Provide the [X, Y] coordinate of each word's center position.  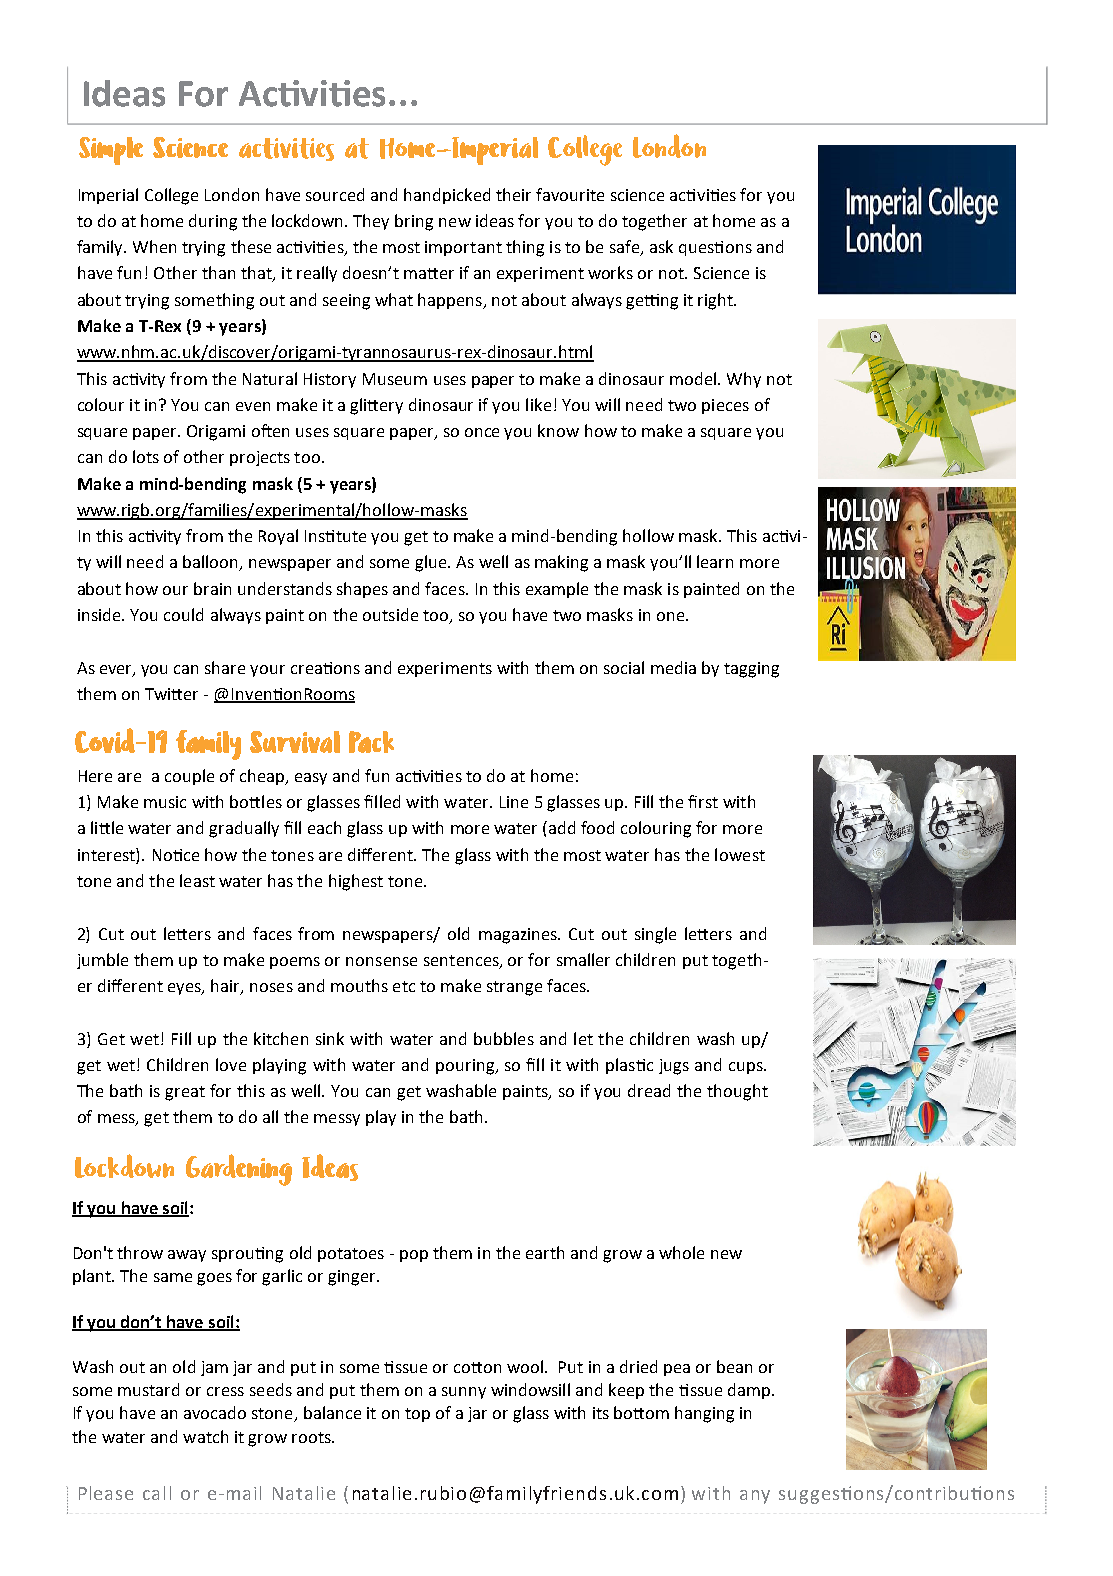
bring [414, 222]
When [154, 246]
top [417, 1415]
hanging [704, 1414]
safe [626, 248]
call [157, 1493]
